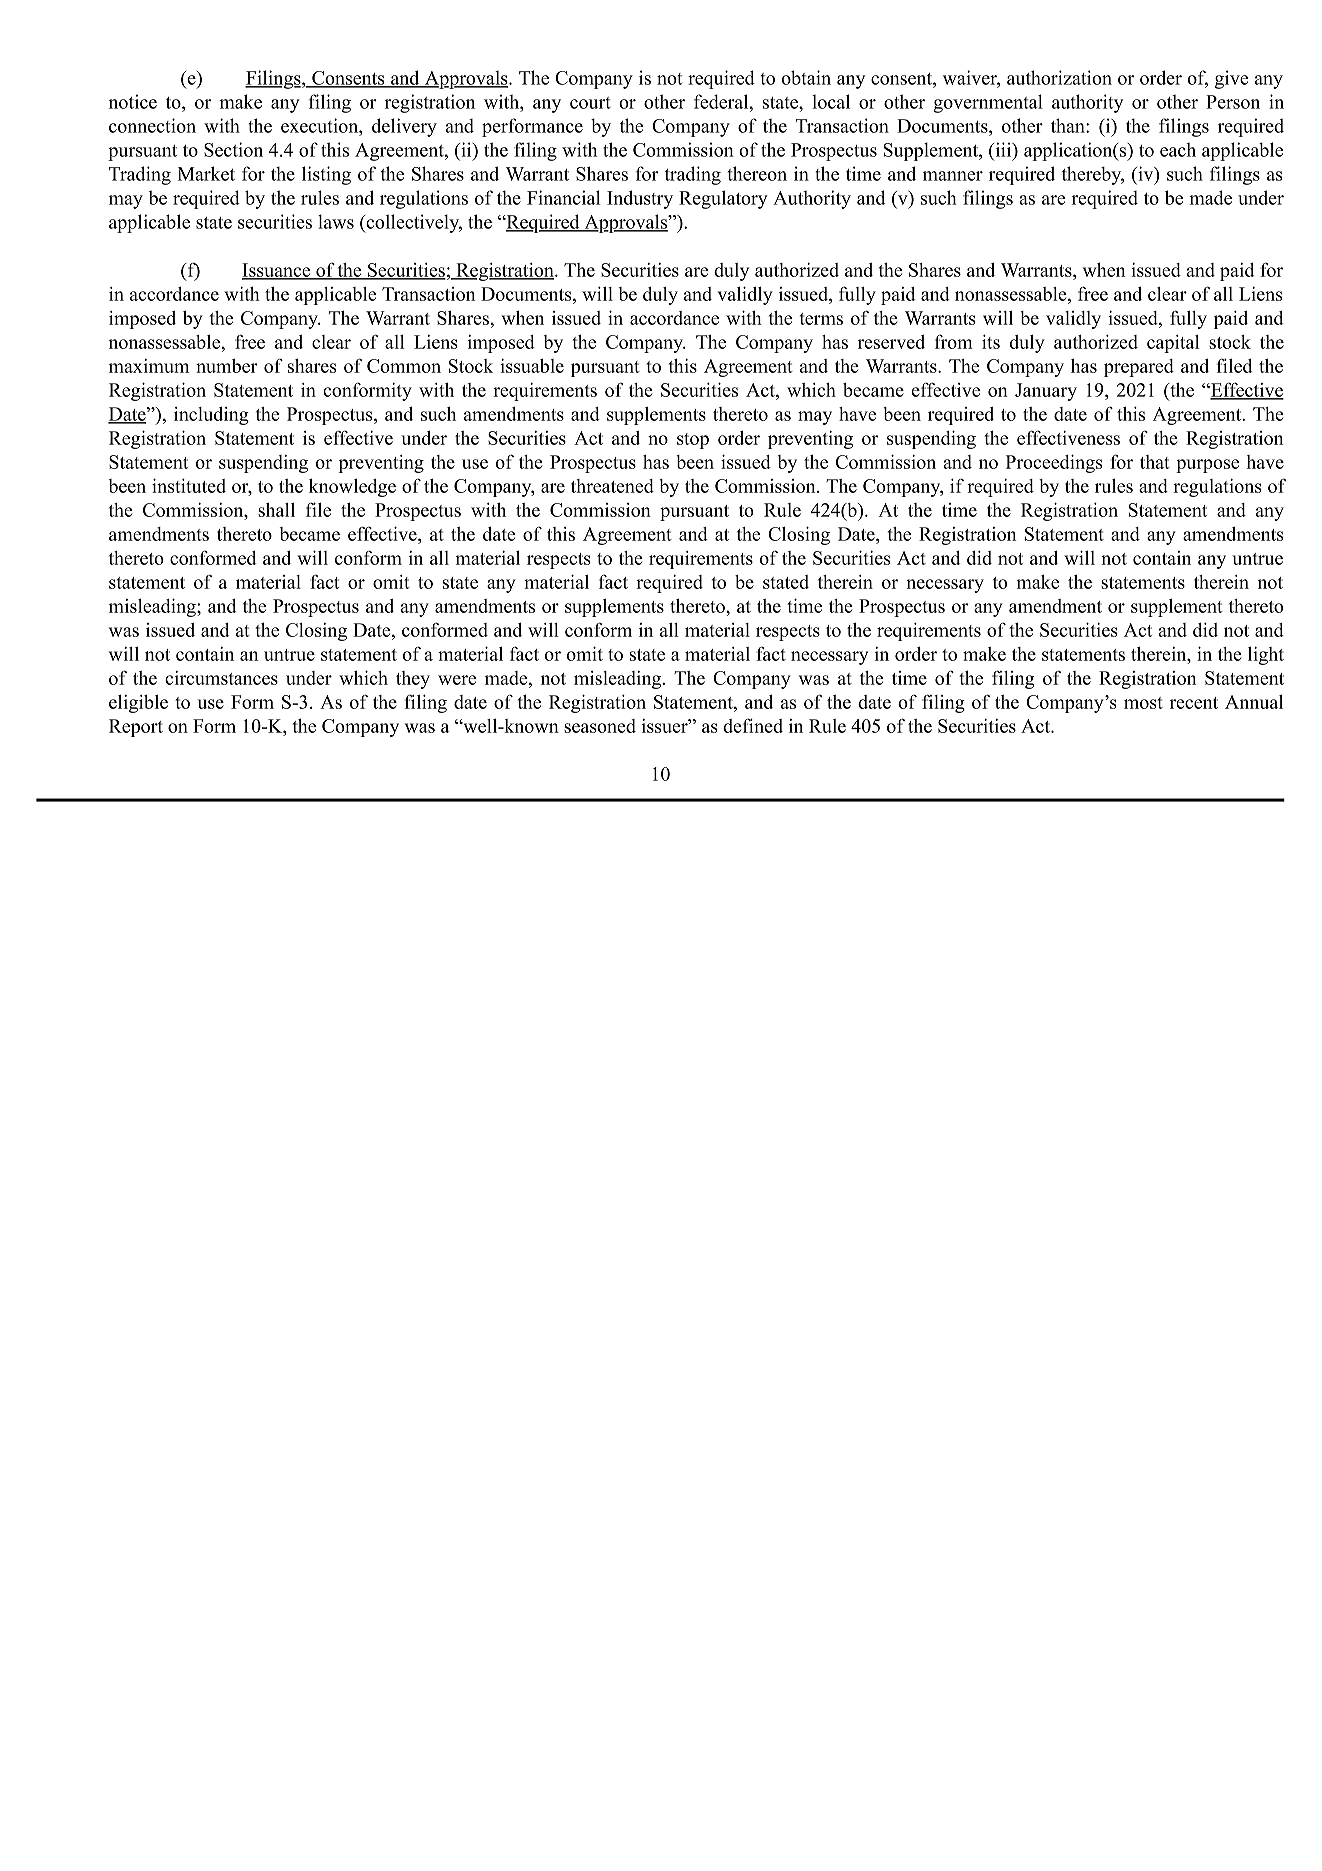  Describe the element at coordinates (221, 678) in the screenshot. I see `circumstances` at that location.
